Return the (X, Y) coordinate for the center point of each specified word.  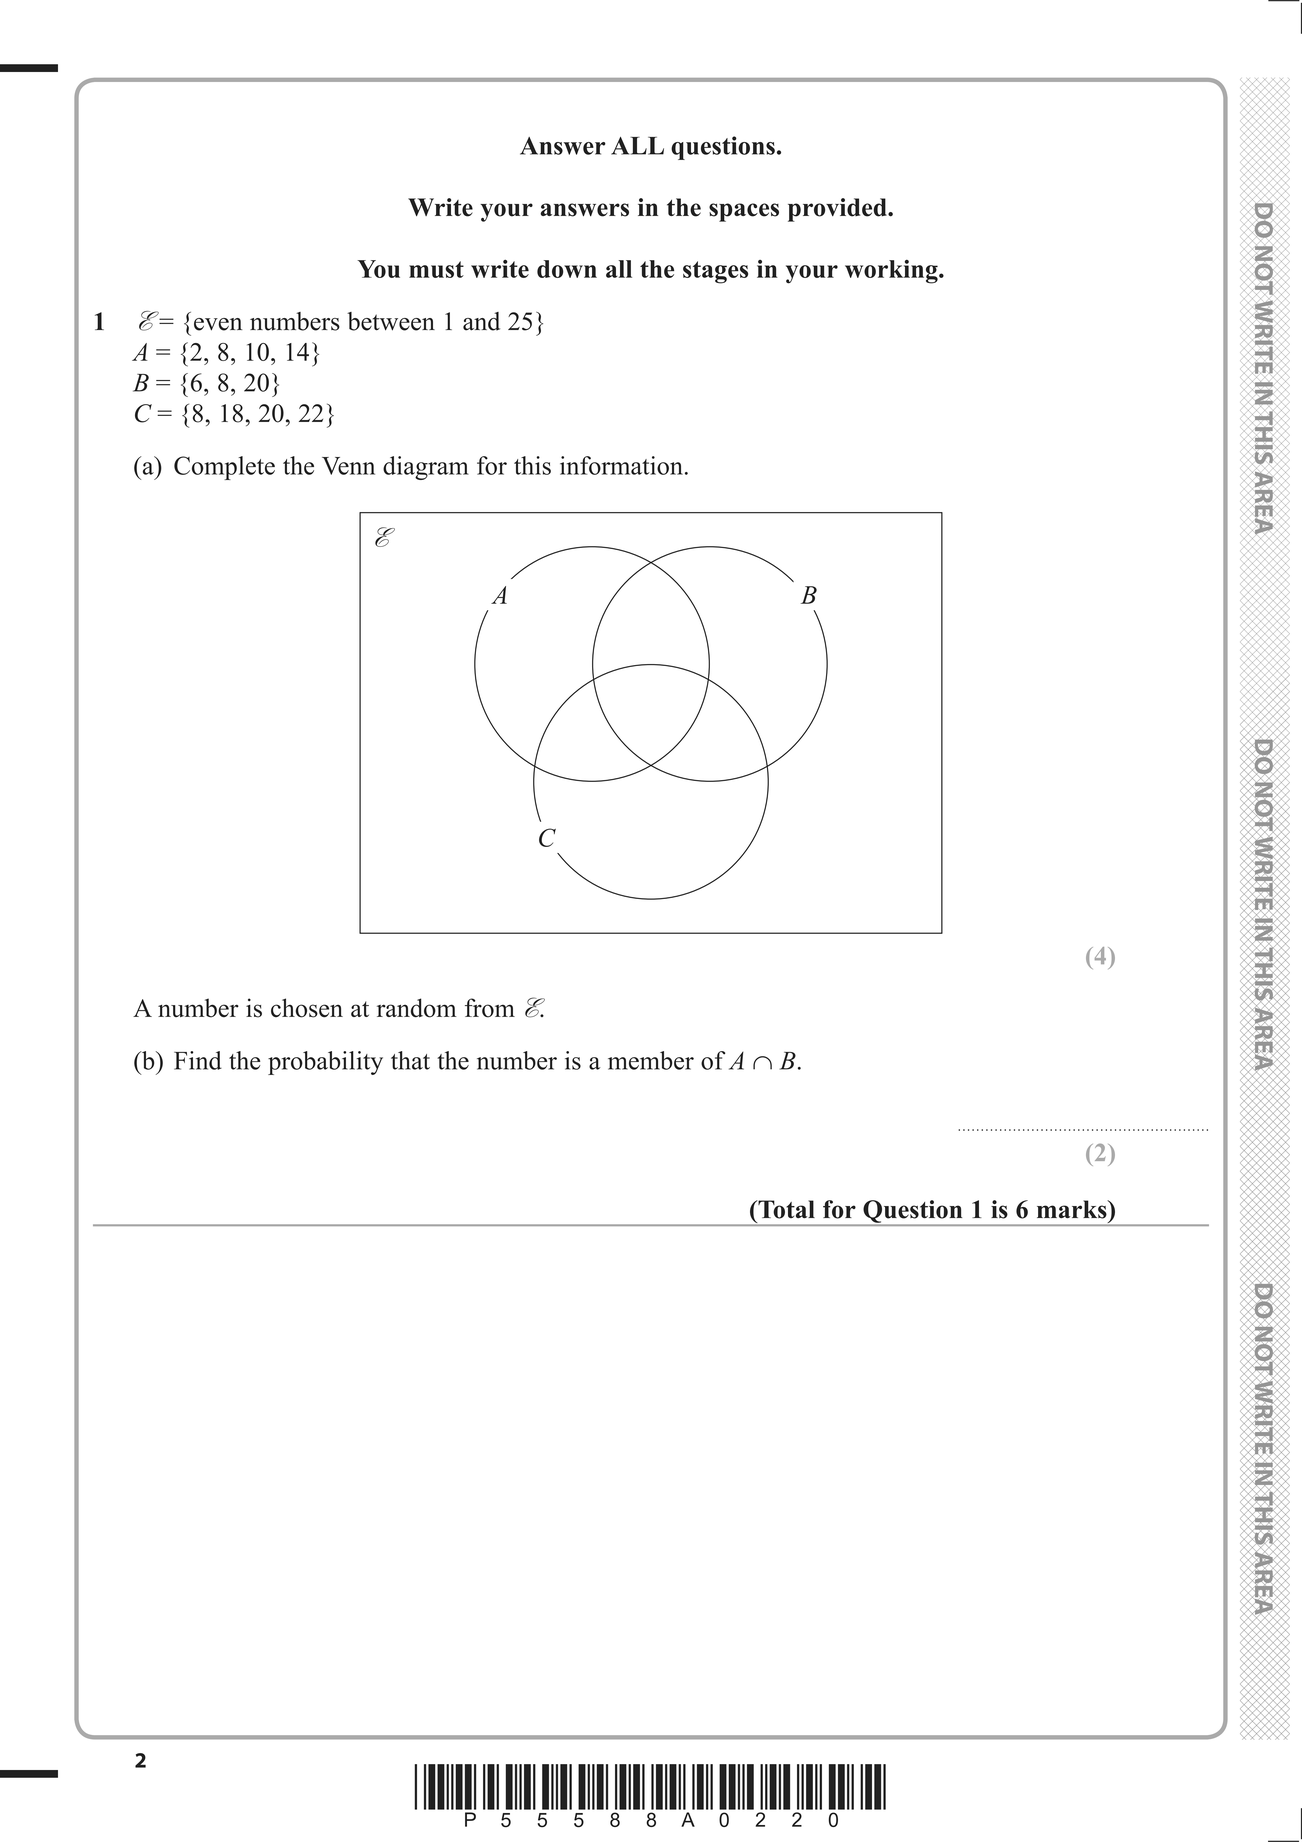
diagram (426, 468)
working (892, 272)
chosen (307, 1008)
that (410, 1060)
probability (325, 1063)
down (567, 269)
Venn (348, 466)
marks (1073, 1209)
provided (838, 210)
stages (715, 272)
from (490, 1008)
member (651, 1060)
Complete (224, 468)
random (417, 1008)
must (436, 269)
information (621, 465)
